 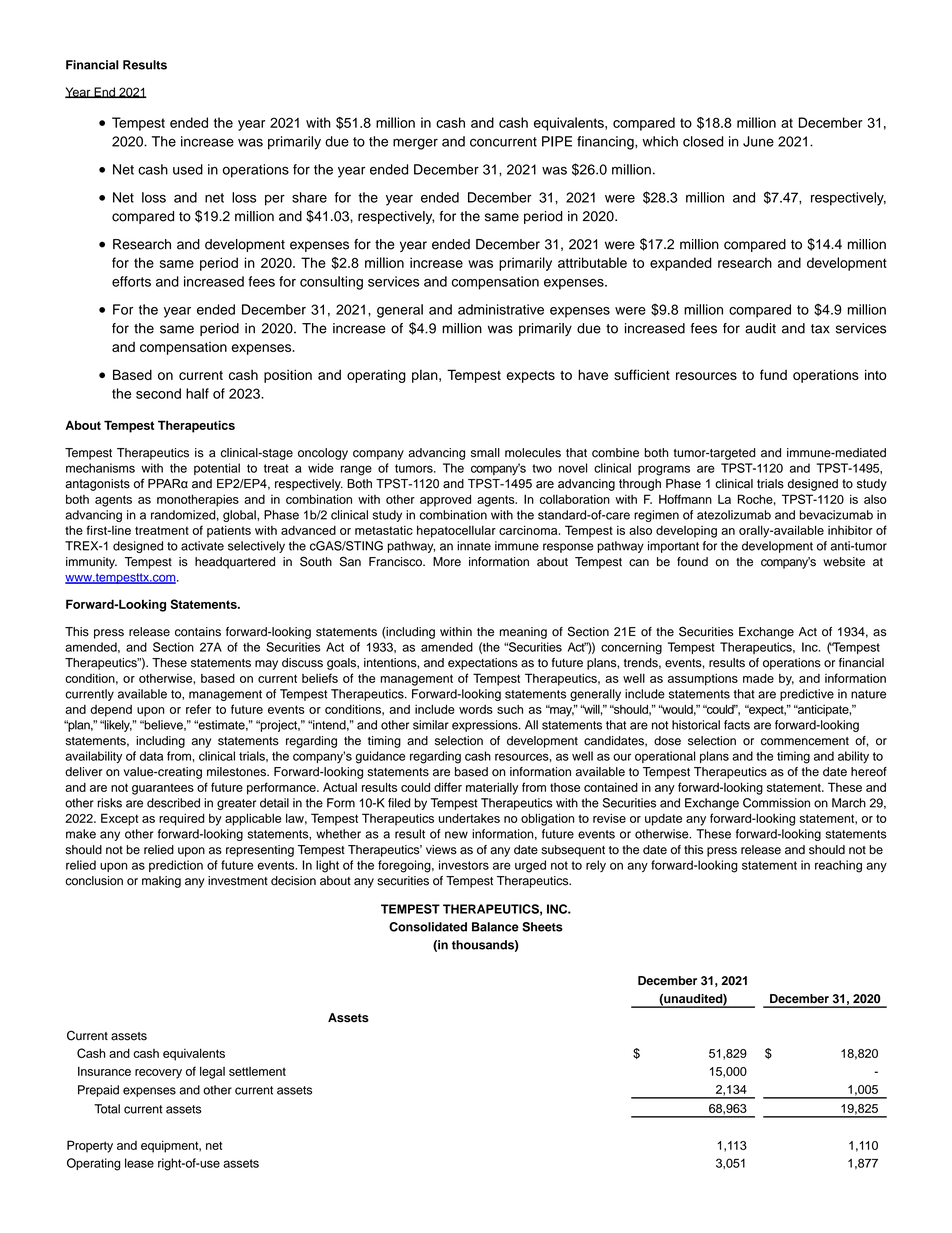 What do you see at coordinates (758, 141) in the page?
I see `June` at bounding box center [758, 141].
